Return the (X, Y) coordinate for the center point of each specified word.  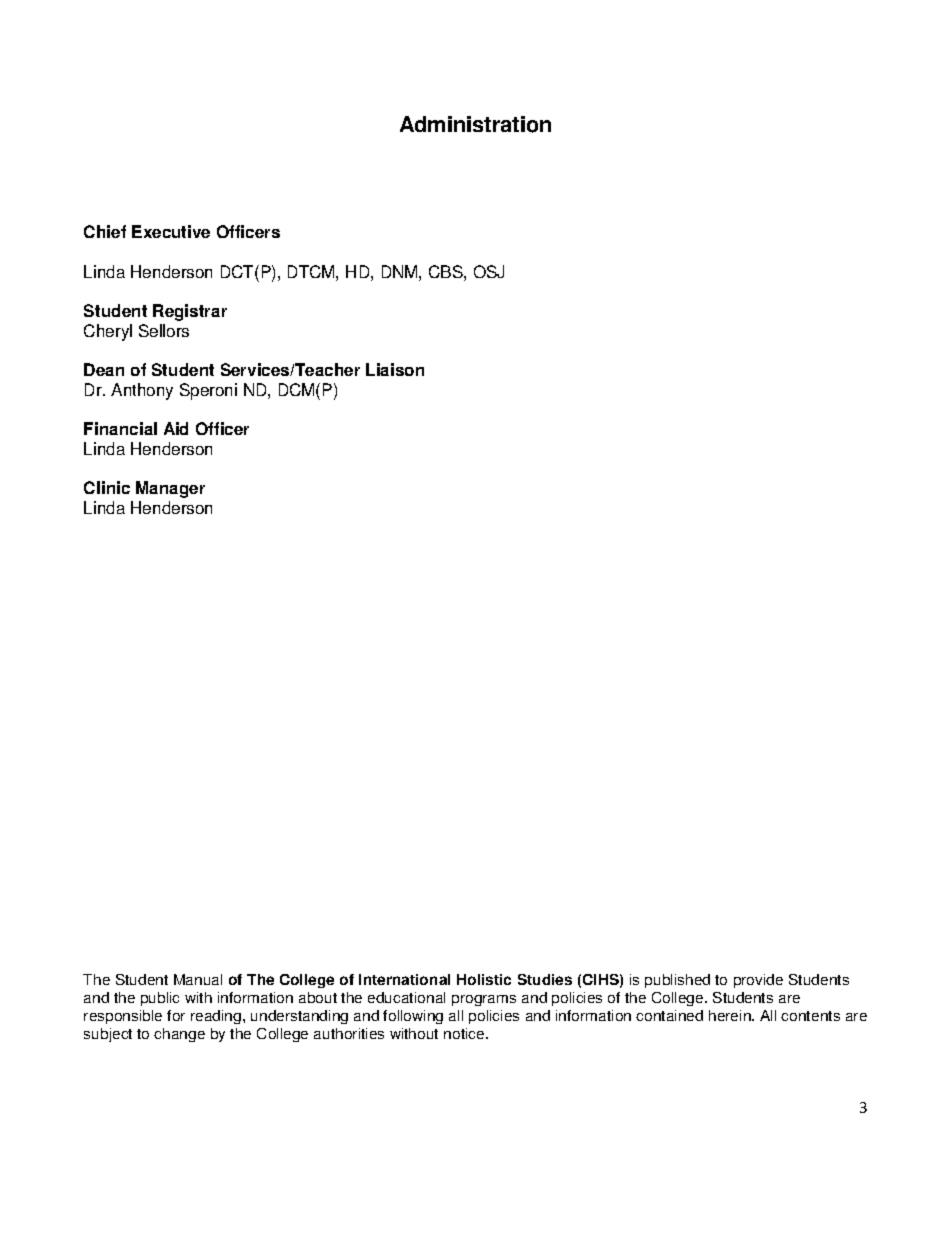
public (160, 999)
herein (731, 1015)
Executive (171, 231)
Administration (475, 124)
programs (484, 1000)
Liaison (395, 369)
